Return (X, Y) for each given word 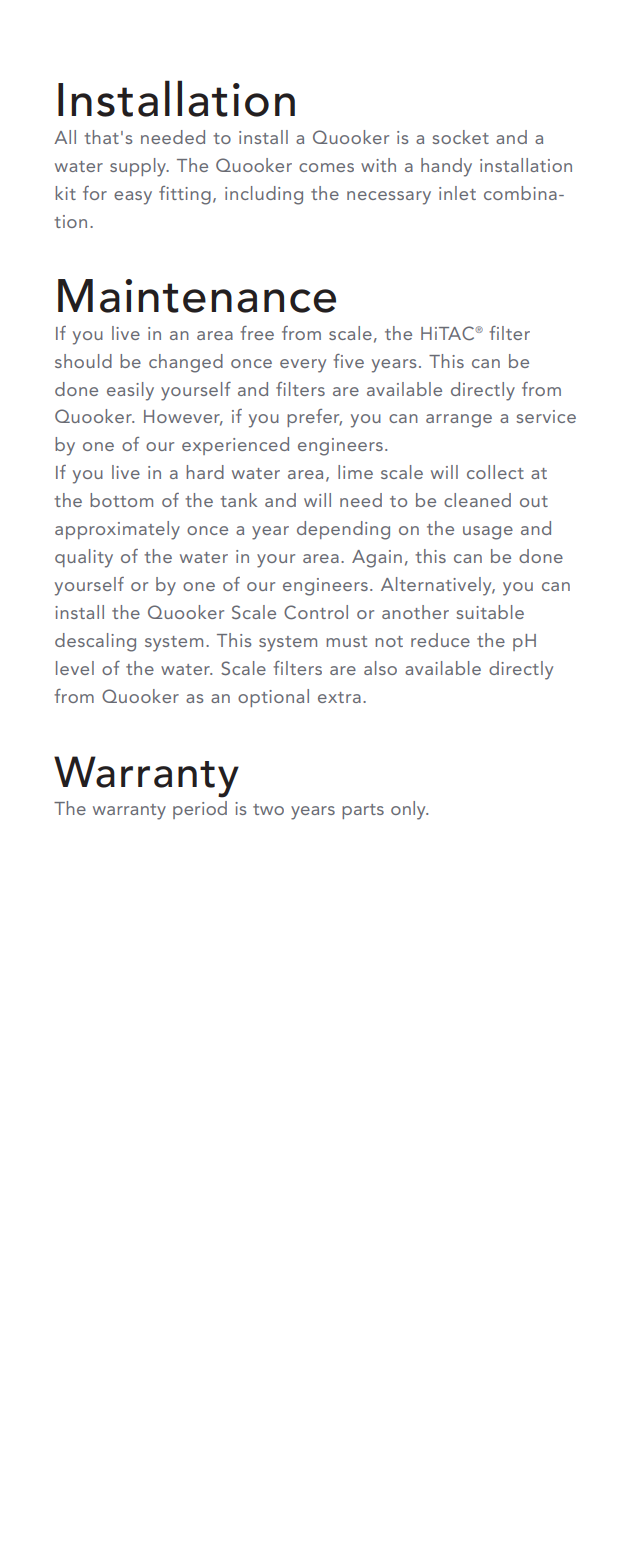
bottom (121, 500)
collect (495, 472)
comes (326, 167)
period (200, 810)
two (268, 809)
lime (355, 472)
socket (460, 137)
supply (139, 167)
